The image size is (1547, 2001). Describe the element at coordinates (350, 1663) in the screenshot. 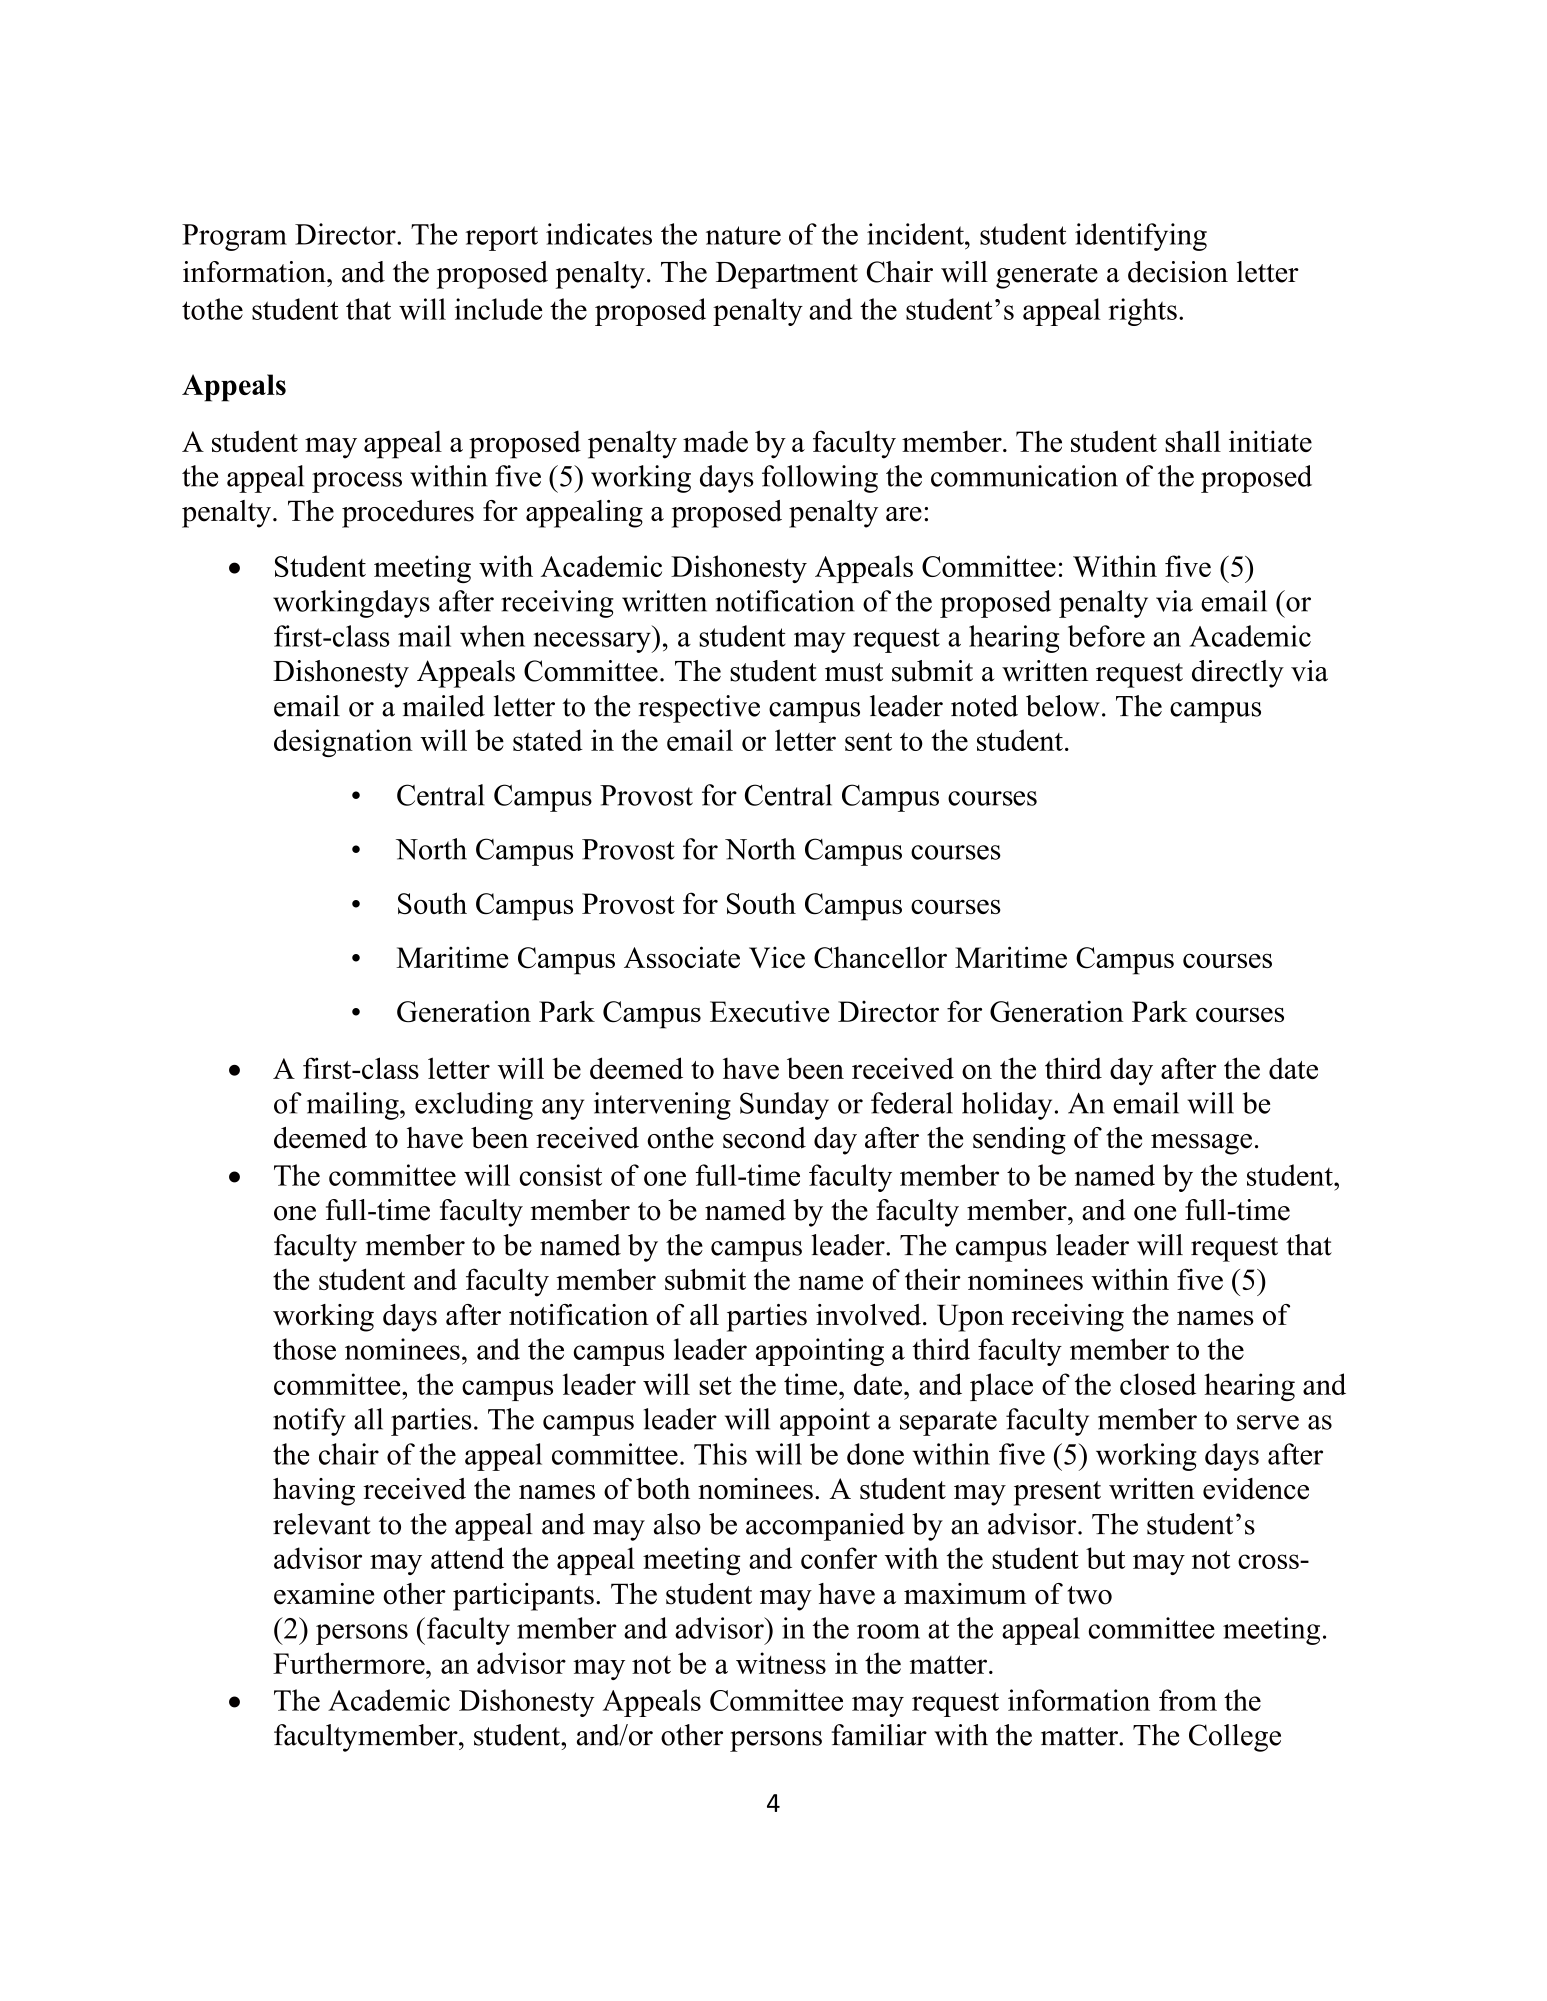

I see `Furthermore` at that location.
